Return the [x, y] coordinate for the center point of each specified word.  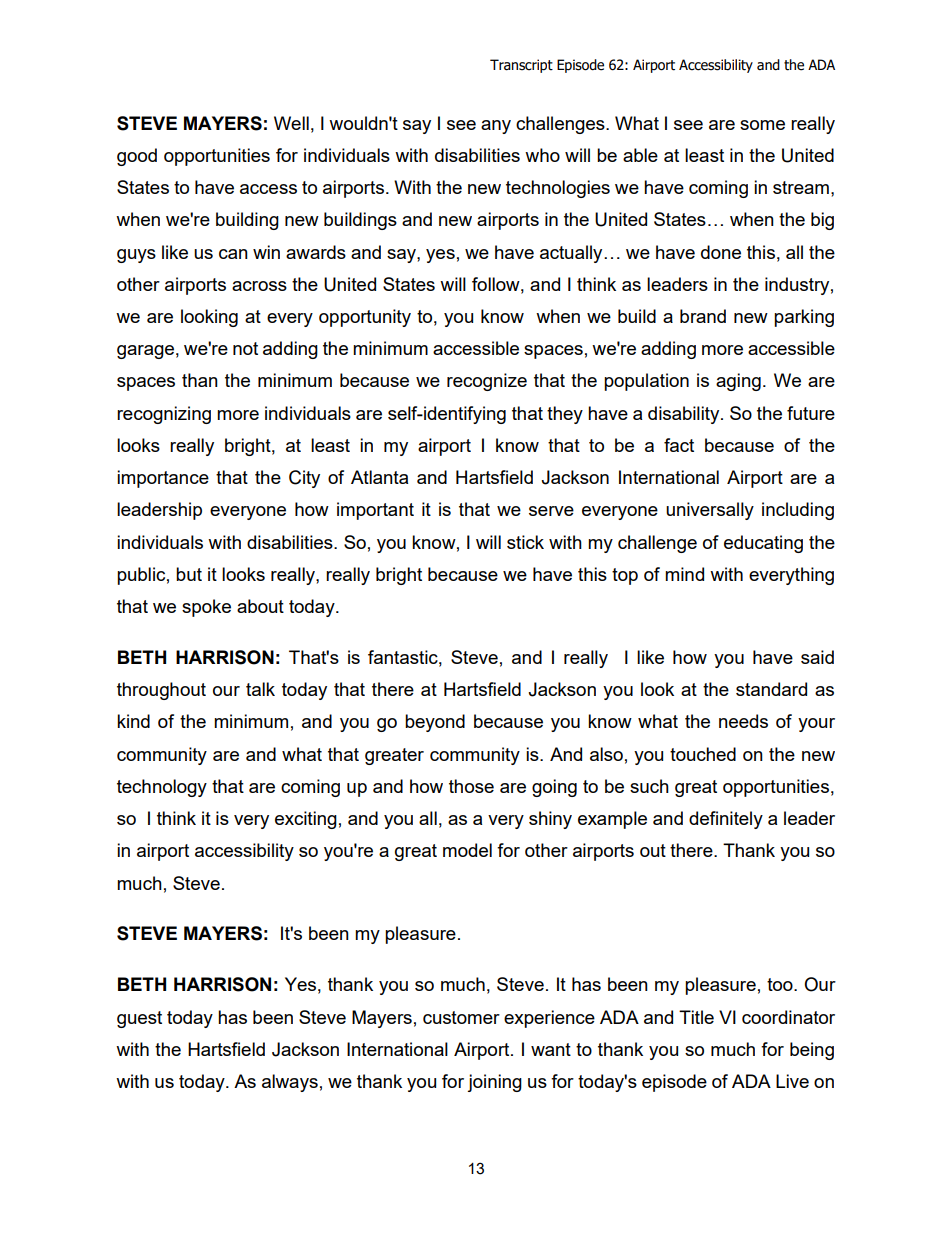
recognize [487, 382]
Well [291, 123]
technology [162, 788]
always [290, 1083]
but [189, 574]
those [471, 786]
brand [703, 316]
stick [525, 542]
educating [763, 544]
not [245, 348]
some [762, 125]
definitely [726, 820]
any [496, 127]
